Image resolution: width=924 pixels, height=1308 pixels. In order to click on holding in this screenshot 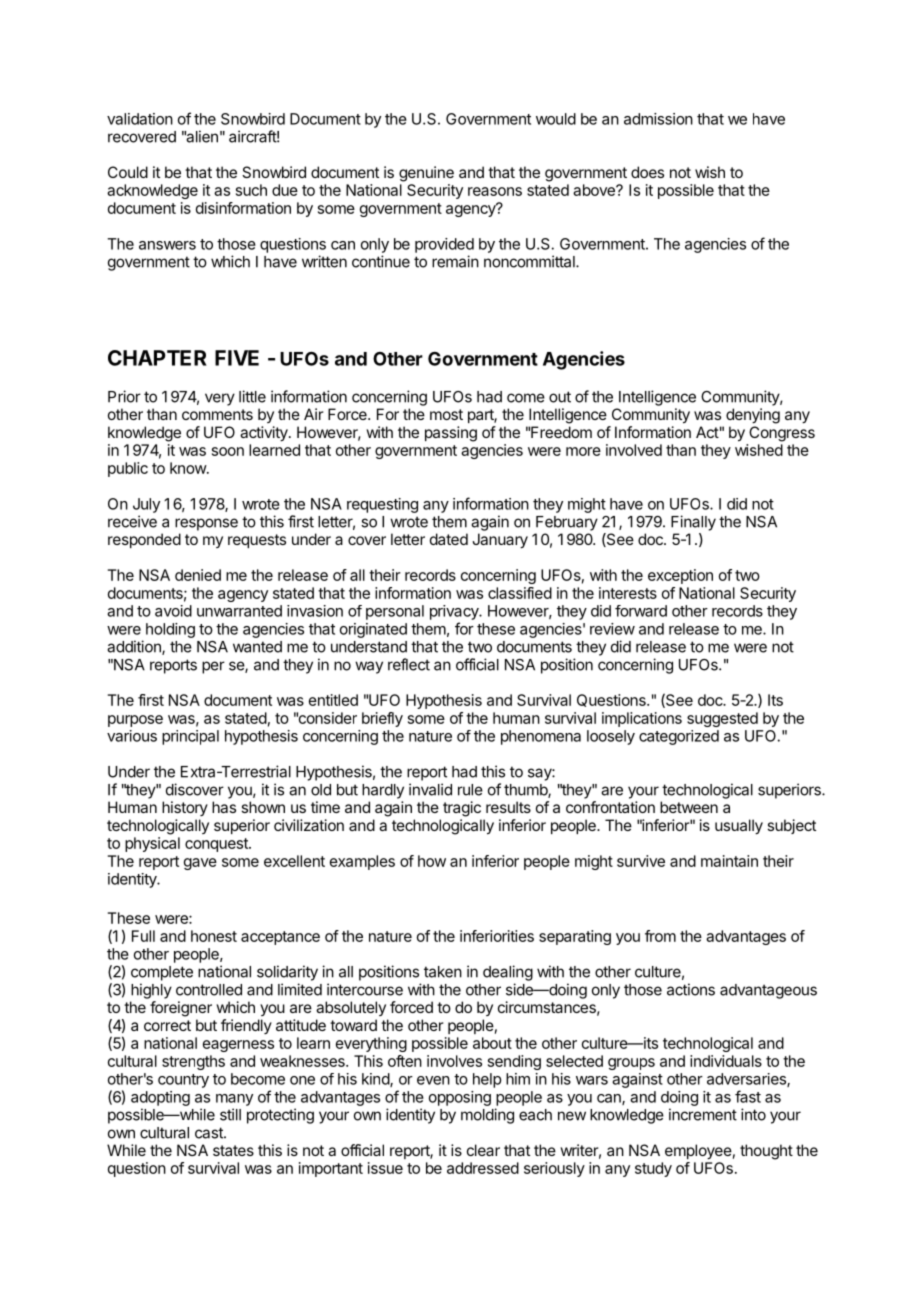, I will do `click(170, 630)`.
